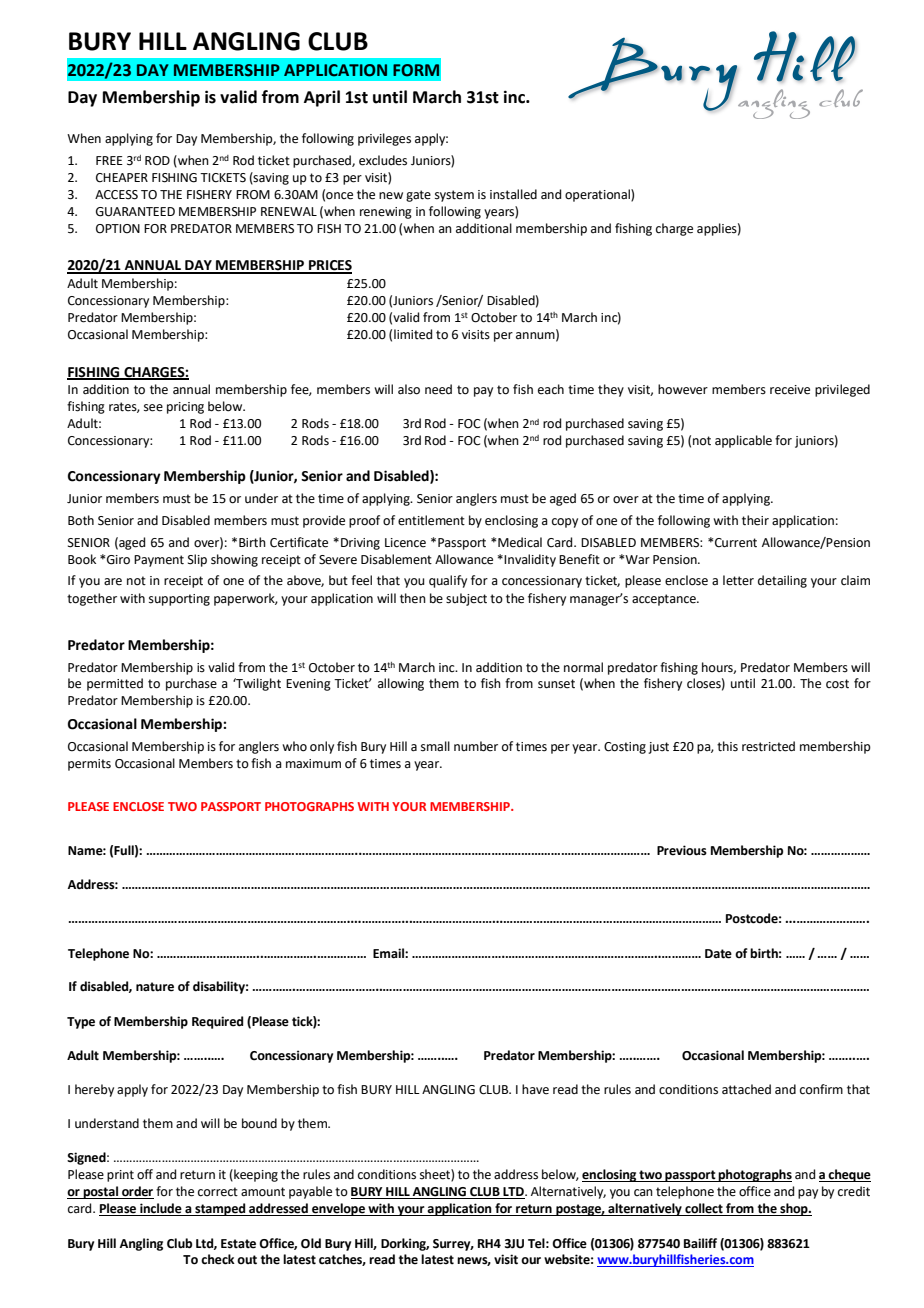 The image size is (924, 1308). What do you see at coordinates (782, 581) in the screenshot?
I see `detailing` at bounding box center [782, 581].
